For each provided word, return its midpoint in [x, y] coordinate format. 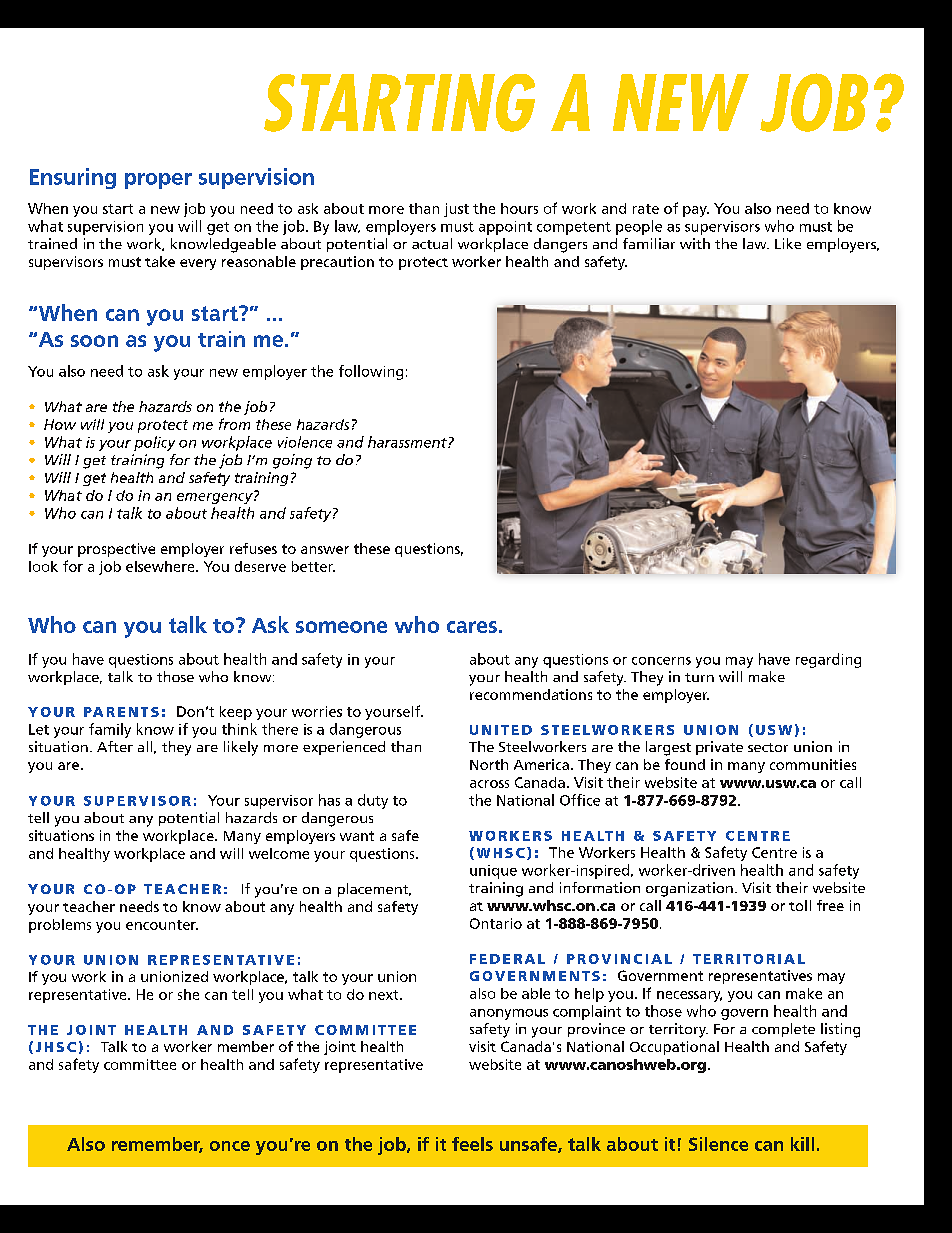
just [456, 210]
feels [472, 1144]
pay [696, 211]
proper [158, 181]
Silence [718, 1144]
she [188, 994]
